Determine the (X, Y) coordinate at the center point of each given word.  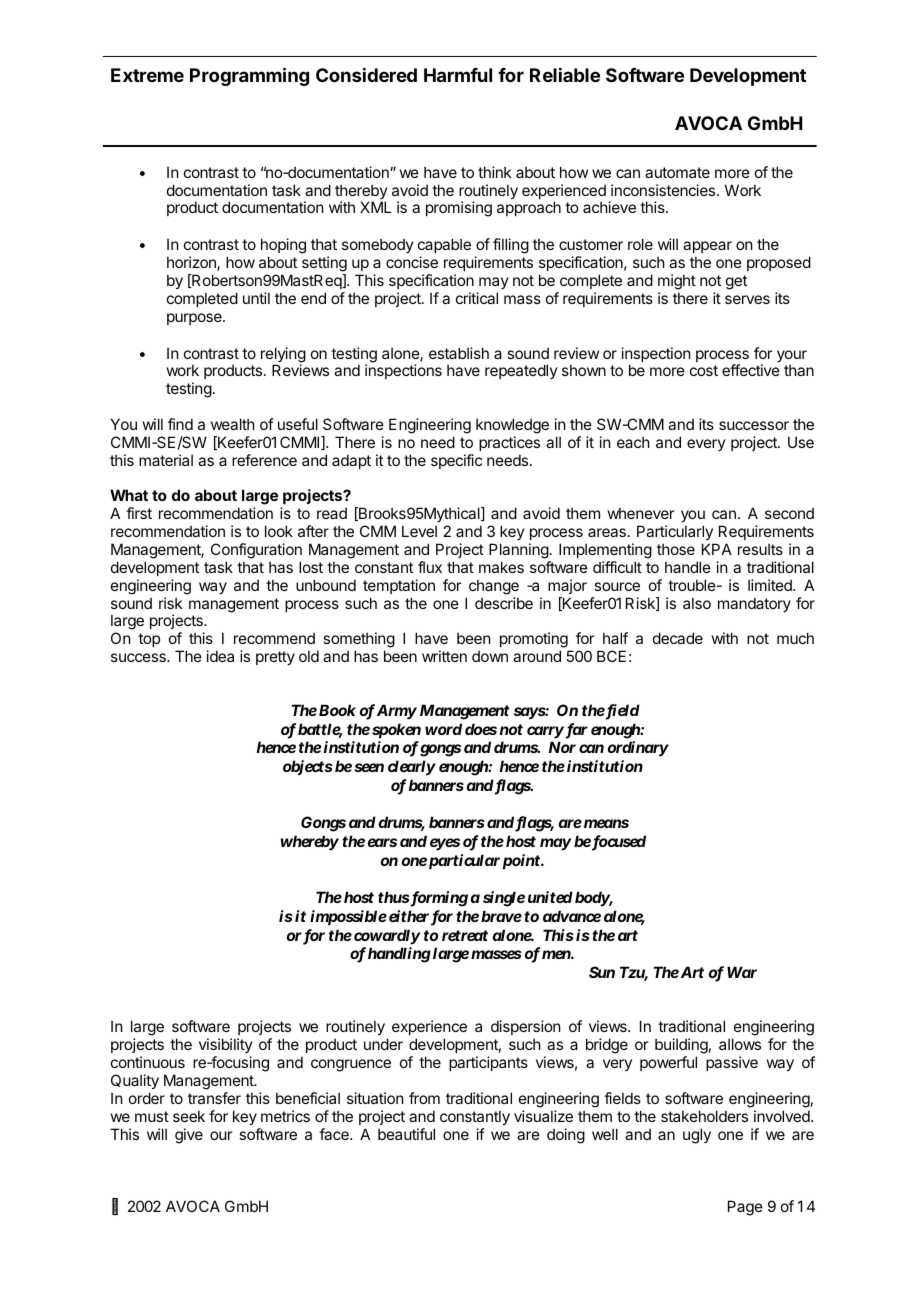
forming (439, 899)
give (189, 1136)
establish (459, 353)
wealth (233, 424)
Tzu (634, 973)
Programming (249, 76)
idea (220, 656)
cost (704, 370)
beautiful (406, 1134)
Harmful (458, 75)
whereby (309, 842)
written (444, 656)
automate (677, 172)
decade (678, 638)
